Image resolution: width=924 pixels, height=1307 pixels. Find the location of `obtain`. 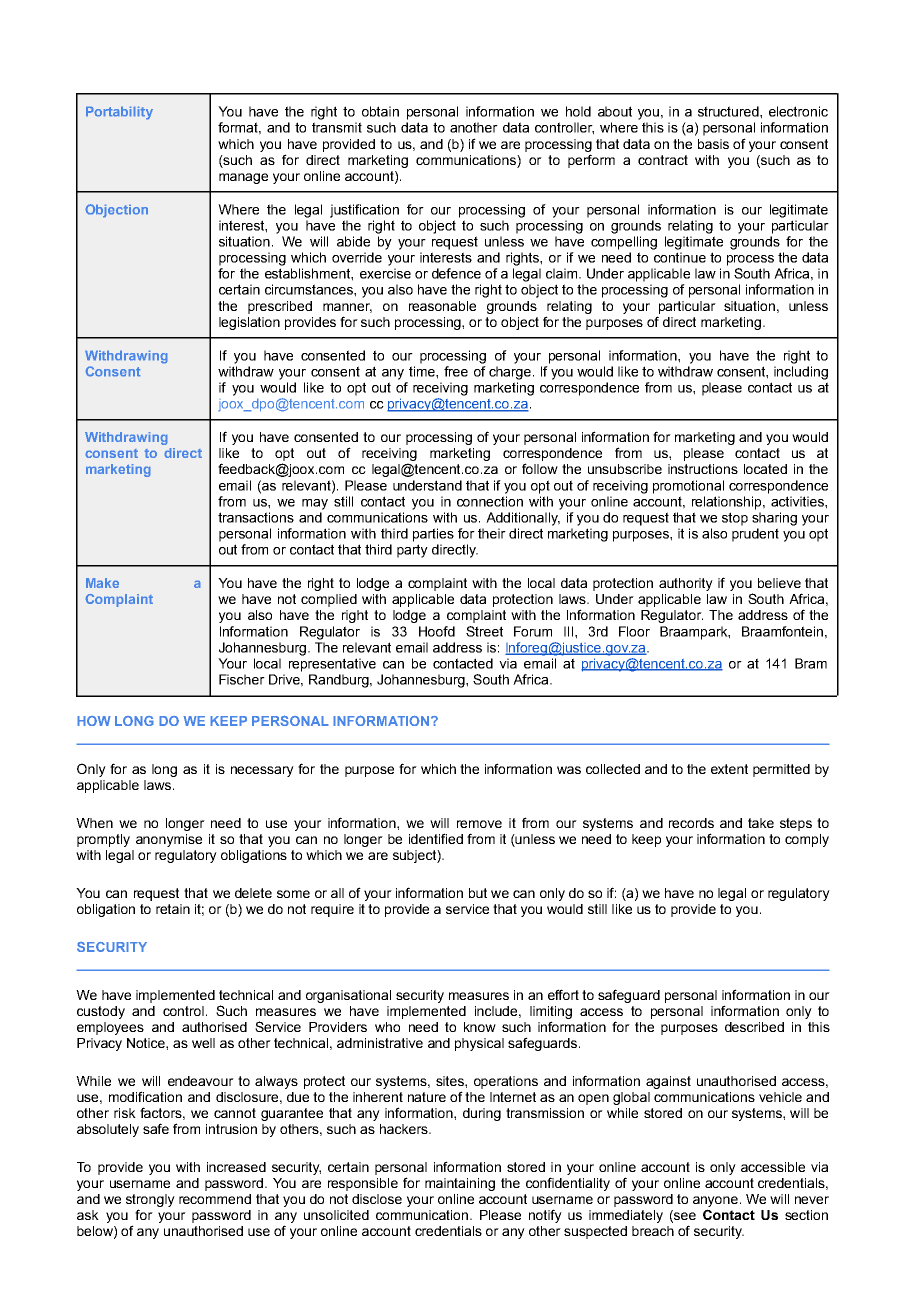

obtain is located at coordinates (380, 111).
